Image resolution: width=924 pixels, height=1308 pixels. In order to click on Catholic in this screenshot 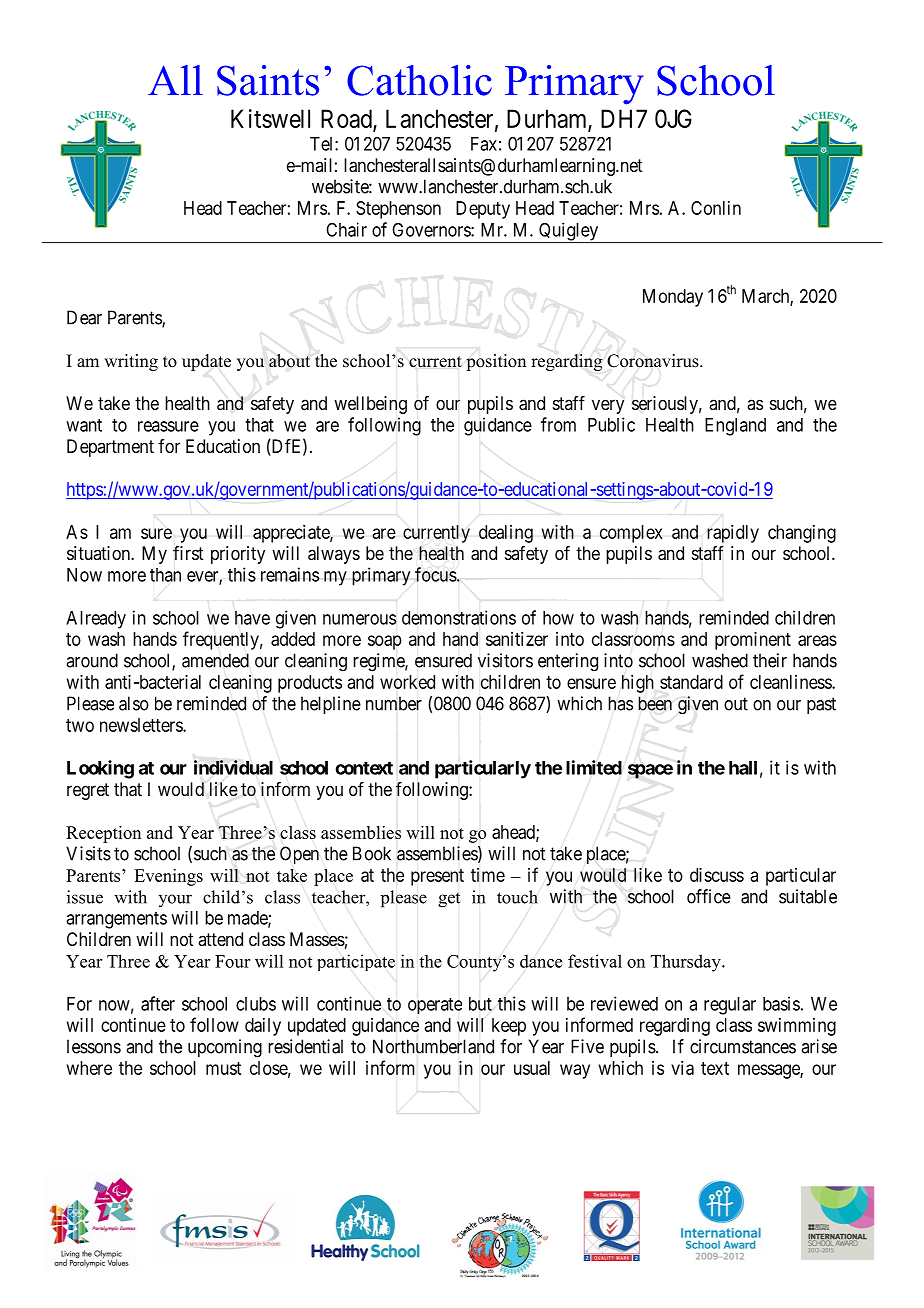, I will do `click(419, 80)`.
